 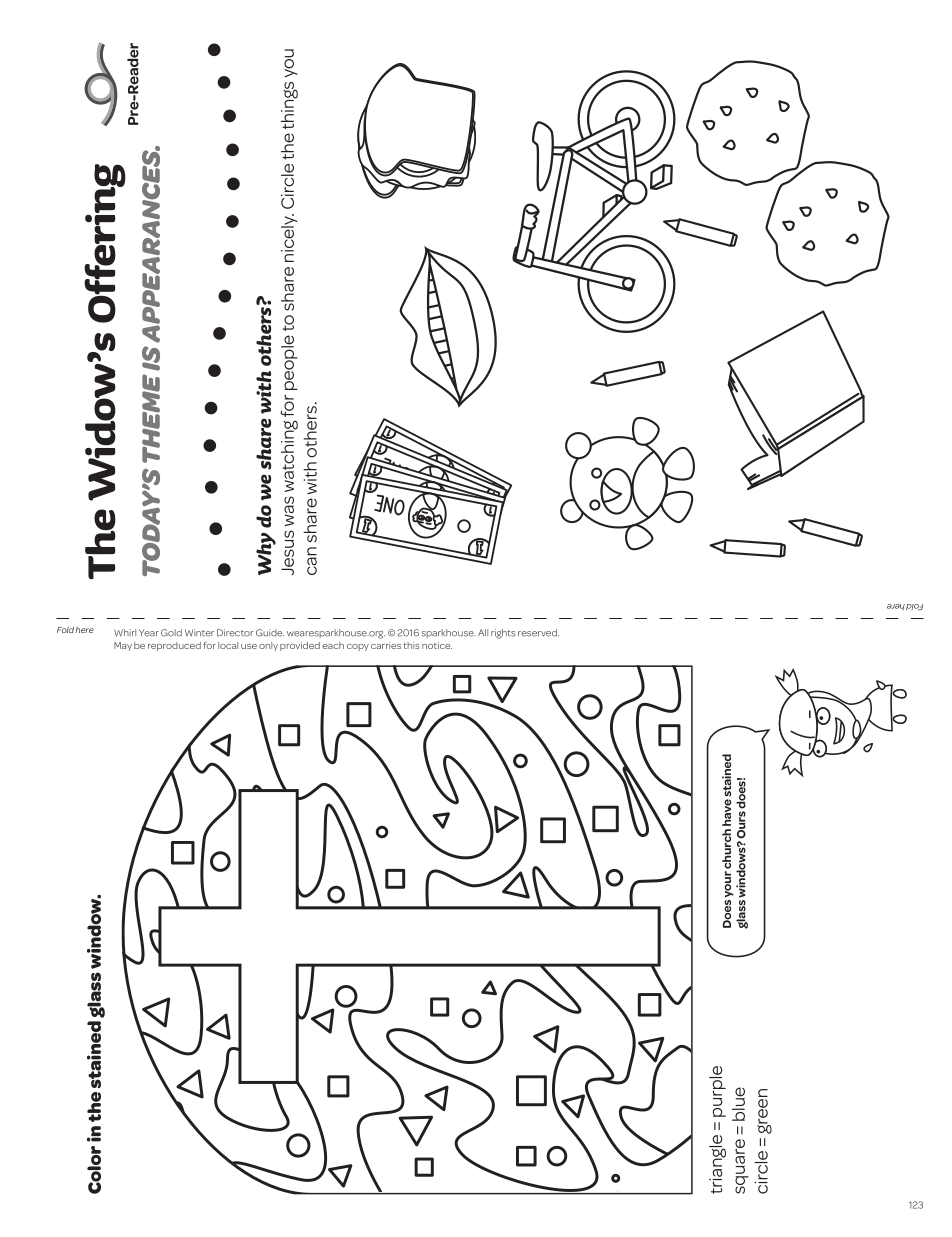 I want to click on Guide, so click(x=270, y=633).
